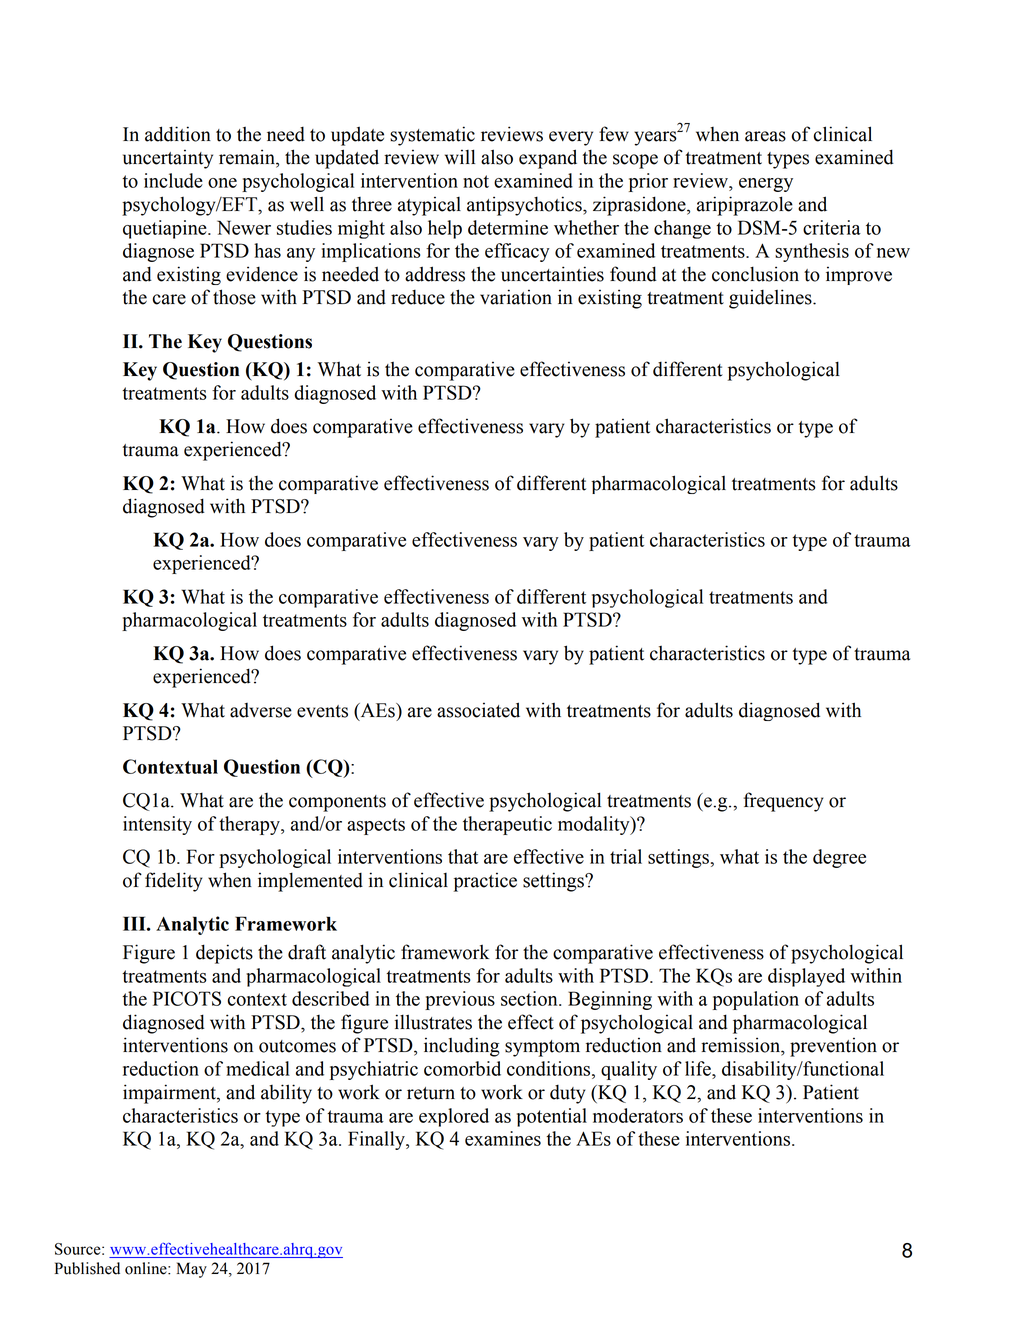 This image has width=1034, height=1338. I want to click on variation, so click(516, 297).
